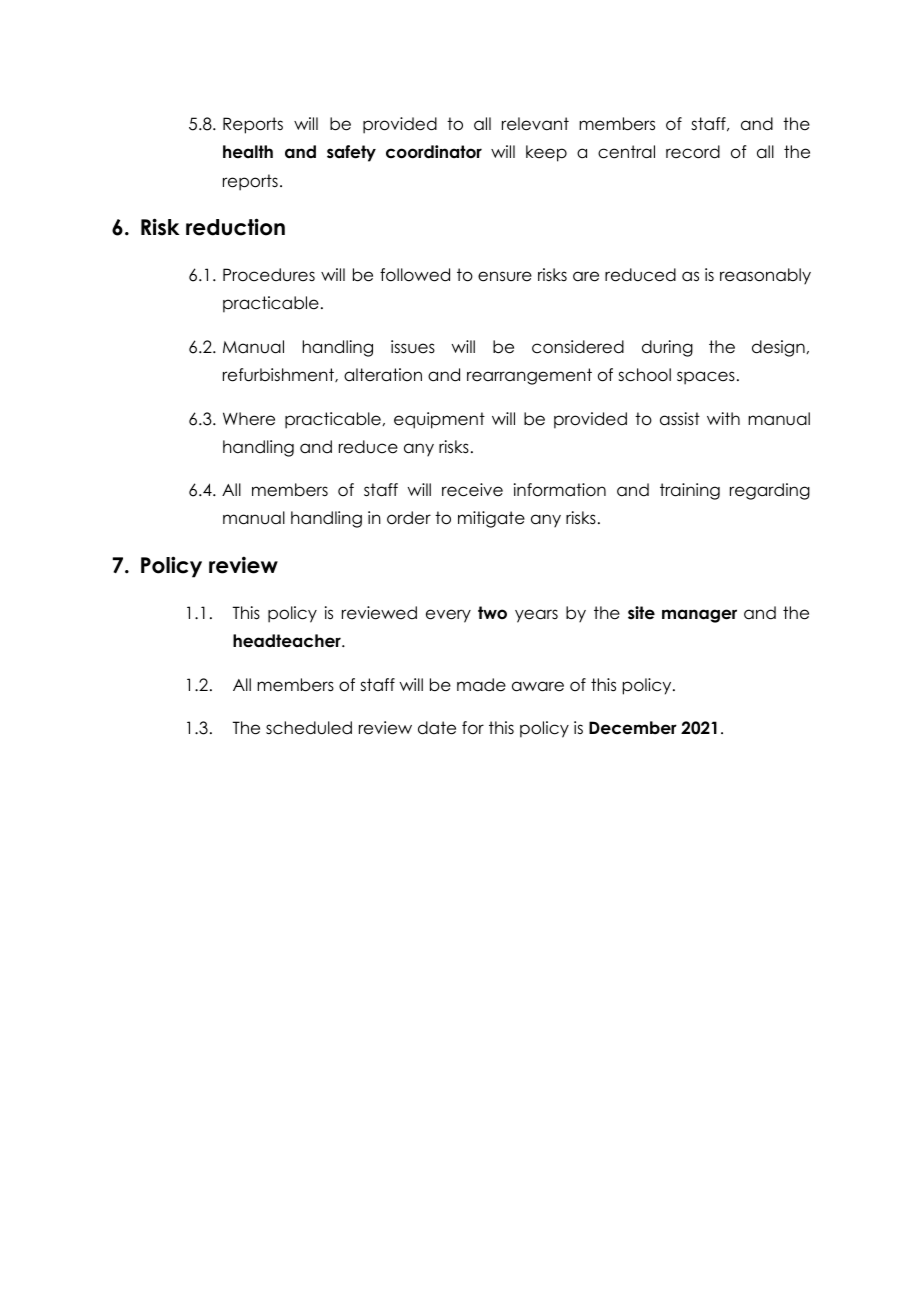  Describe the element at coordinates (633, 728) in the screenshot. I see `December` at that location.
